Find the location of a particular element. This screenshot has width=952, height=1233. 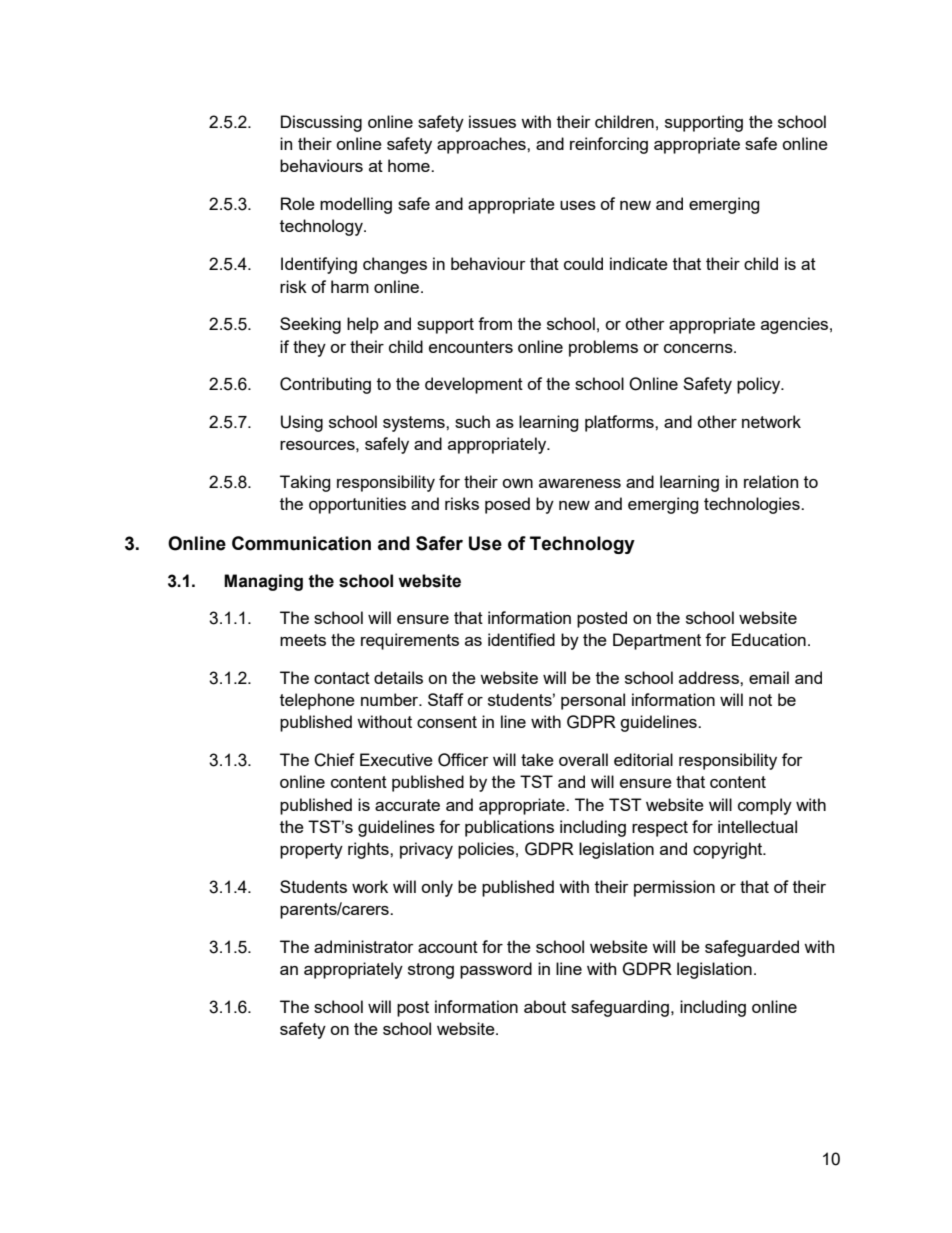

identified is located at coordinates (521, 639).
